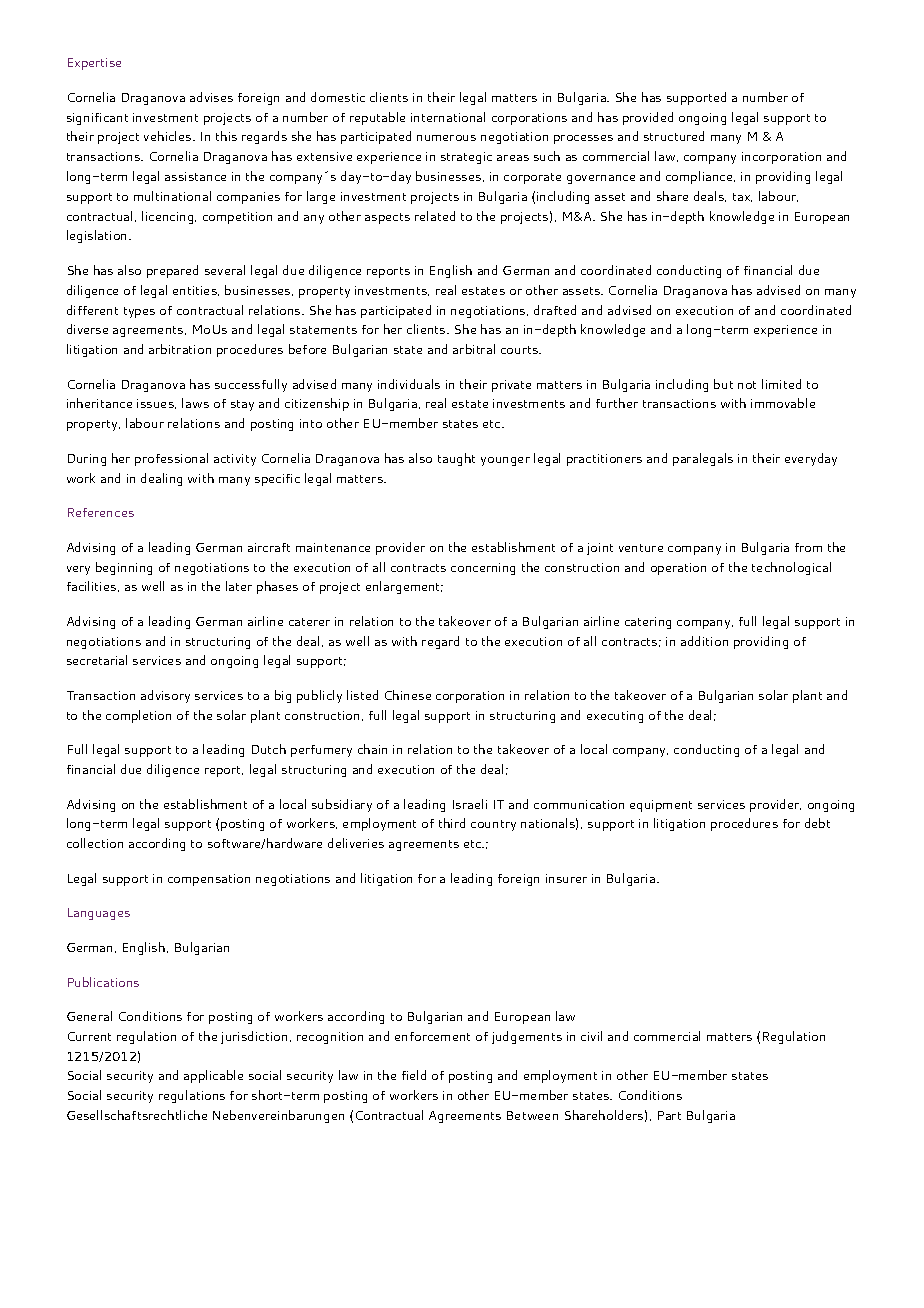 Image resolution: width=924 pixels, height=1308 pixels. Describe the element at coordinates (213, 1076) in the screenshot. I see `applicable` at that location.
